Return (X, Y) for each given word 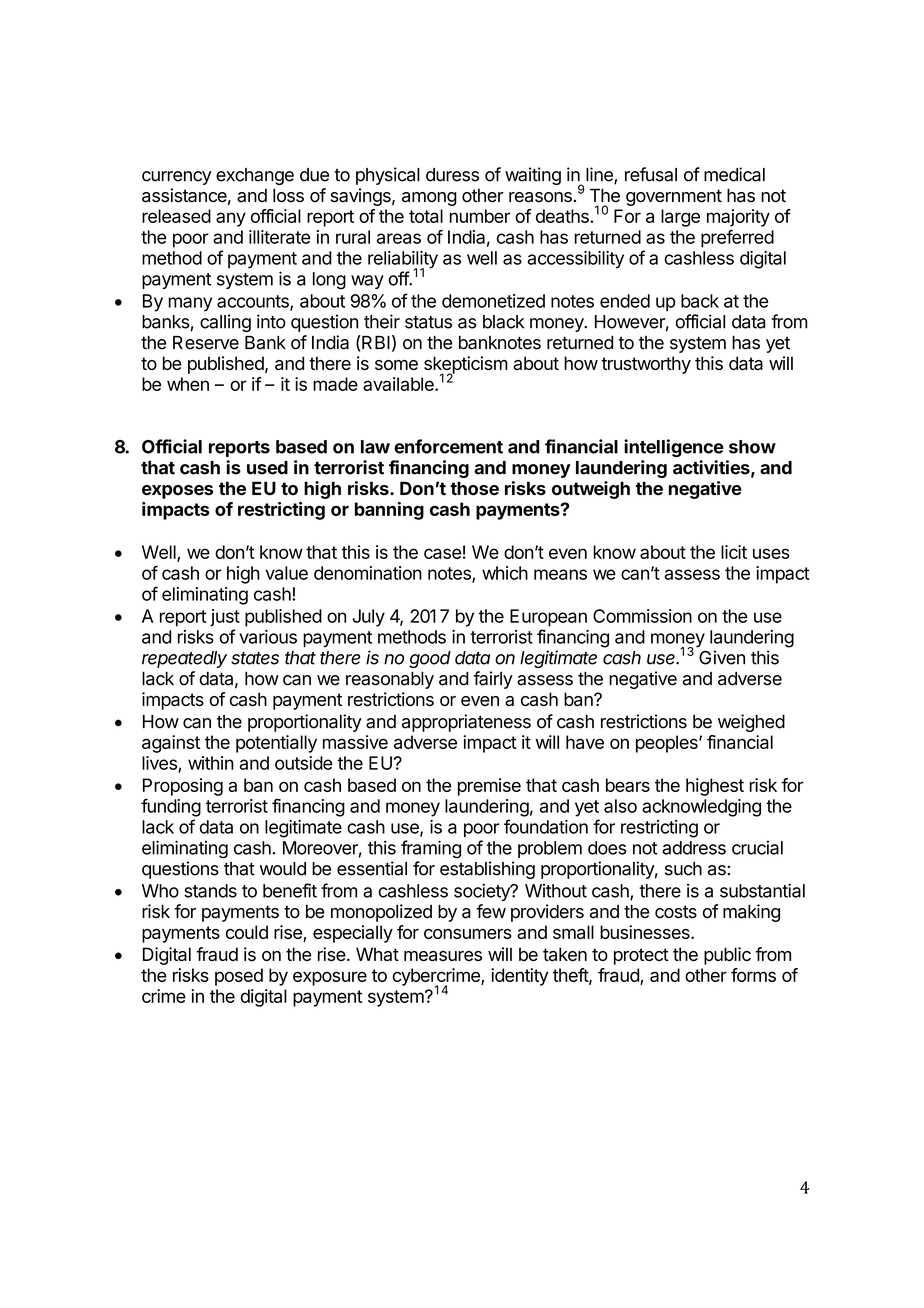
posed (239, 977)
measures (443, 956)
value (286, 573)
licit (734, 552)
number (479, 216)
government (674, 197)
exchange (255, 176)
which (505, 573)
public (727, 956)
